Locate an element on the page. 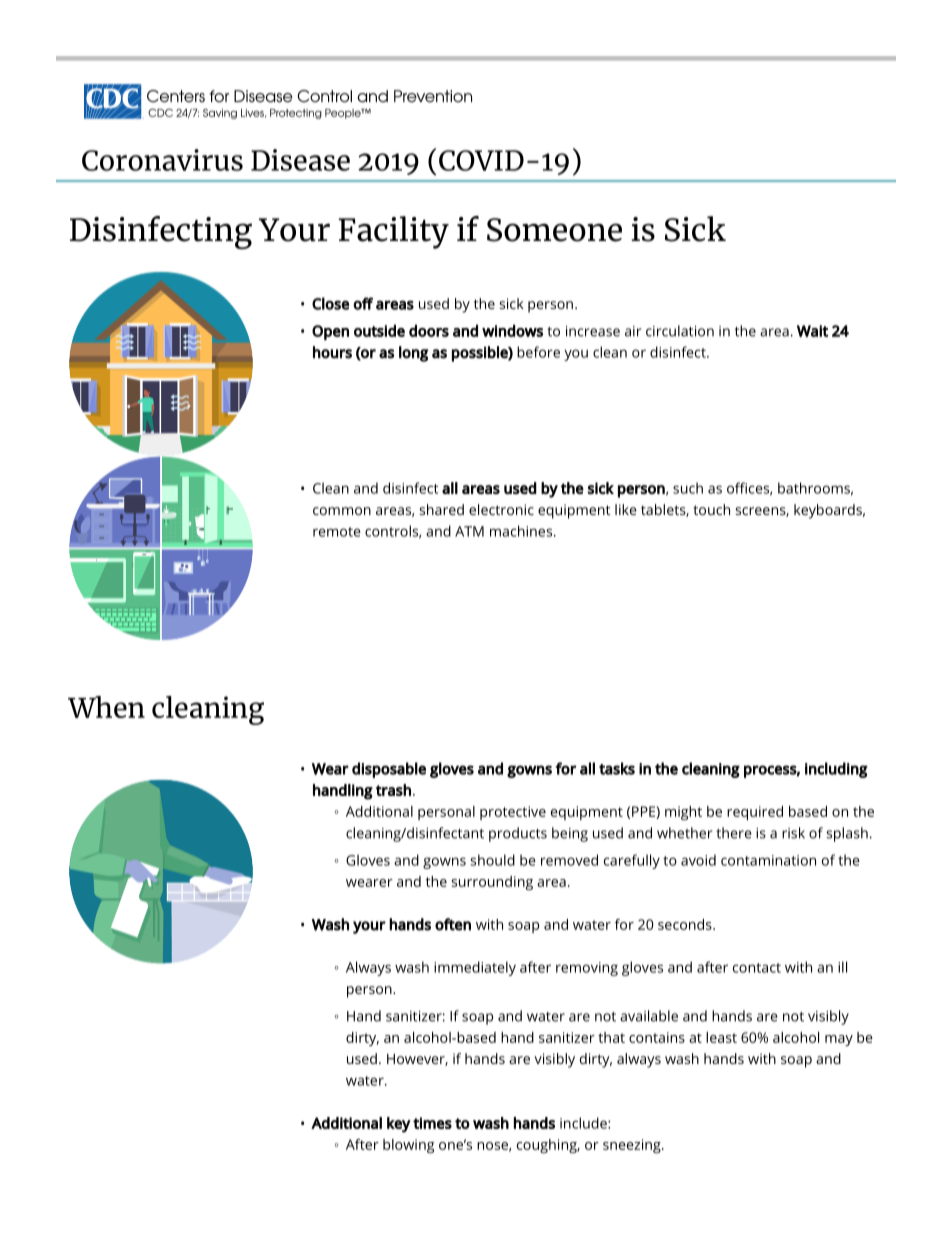 Image resolution: width=952 pixels, height=1233 pixels. such is located at coordinates (688, 488).
